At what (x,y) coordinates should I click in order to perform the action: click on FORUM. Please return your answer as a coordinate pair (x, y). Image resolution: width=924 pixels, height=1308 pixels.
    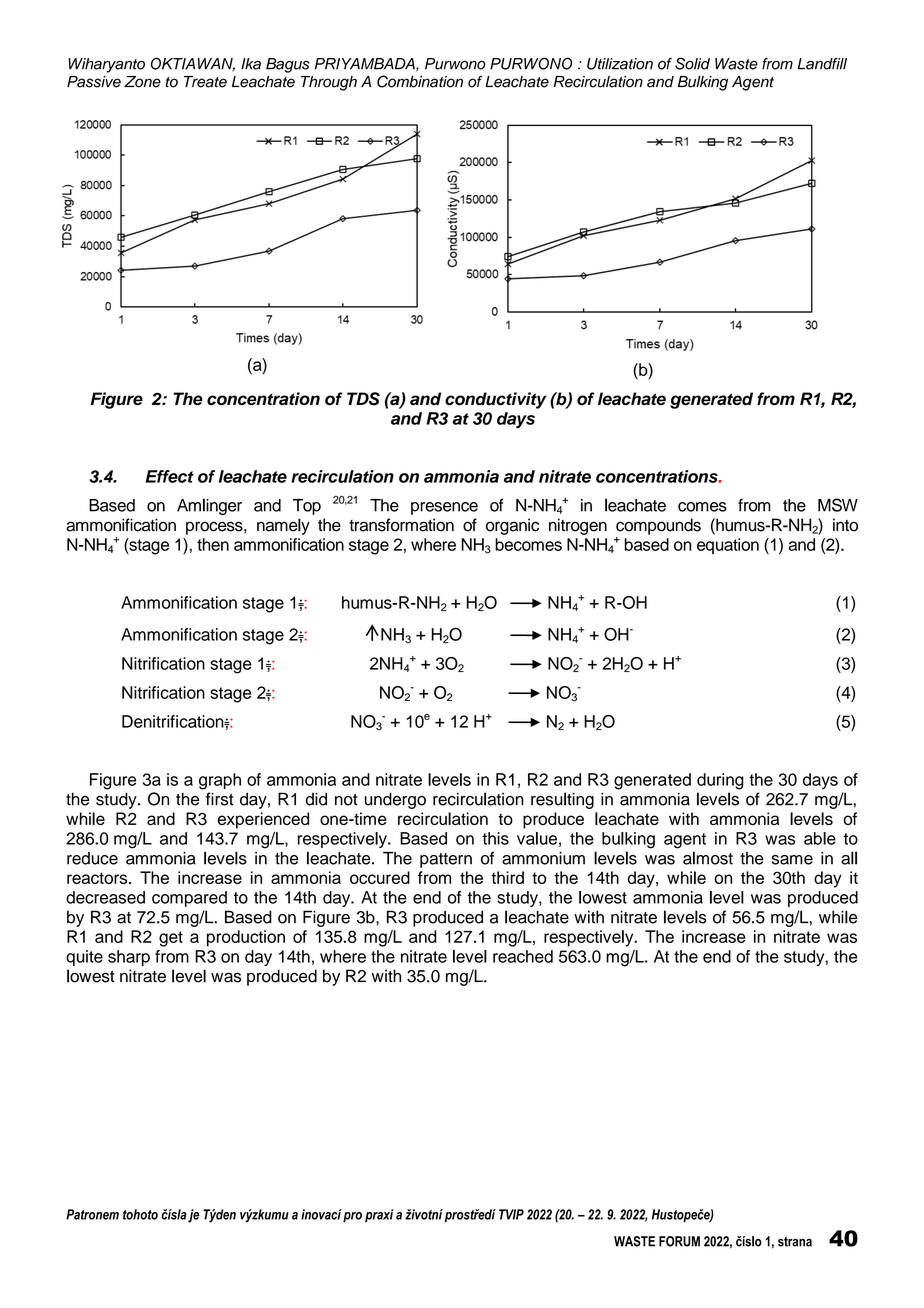
    Looking at the image, I should click on (679, 1241).
